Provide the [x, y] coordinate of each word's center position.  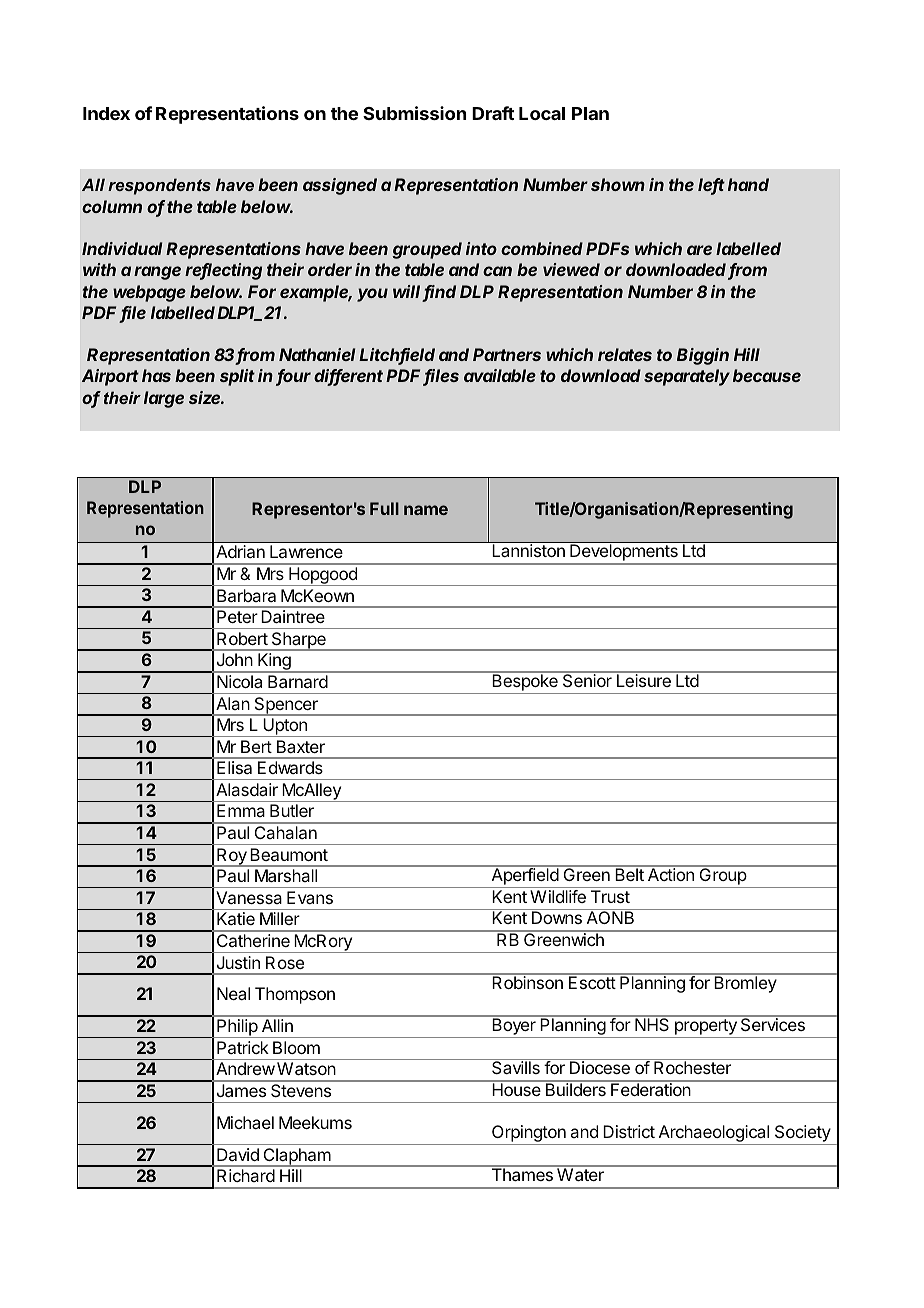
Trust [610, 896]
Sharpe [298, 641]
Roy [232, 857]
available [500, 375]
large [164, 399]
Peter [237, 616]
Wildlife [558, 896]
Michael [245, 1122]
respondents [159, 186]
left [711, 186]
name [426, 510]
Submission [415, 113]
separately [687, 377]
